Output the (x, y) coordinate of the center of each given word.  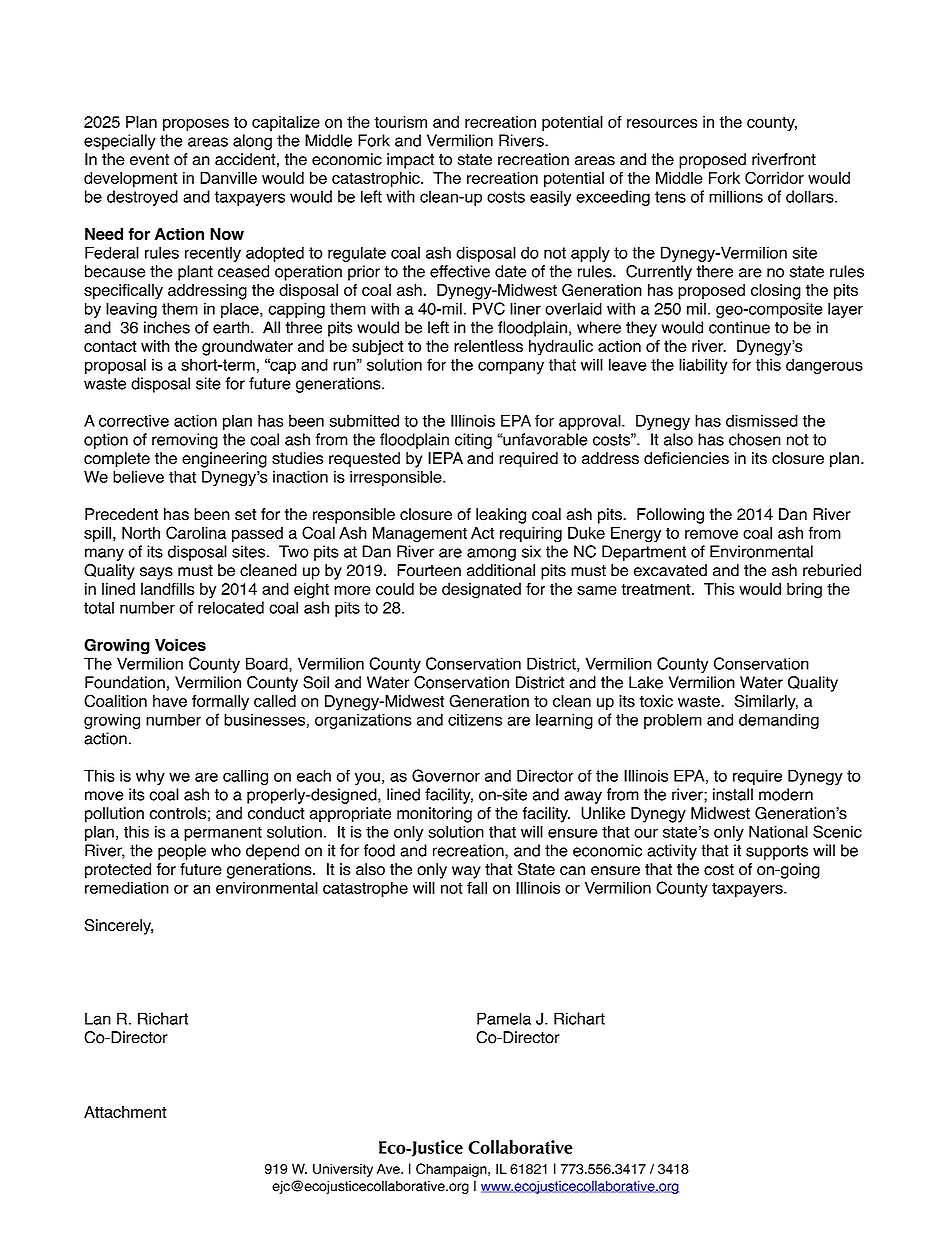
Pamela (504, 1018)
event (149, 160)
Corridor (774, 177)
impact (410, 161)
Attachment (125, 1112)
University (343, 1170)
